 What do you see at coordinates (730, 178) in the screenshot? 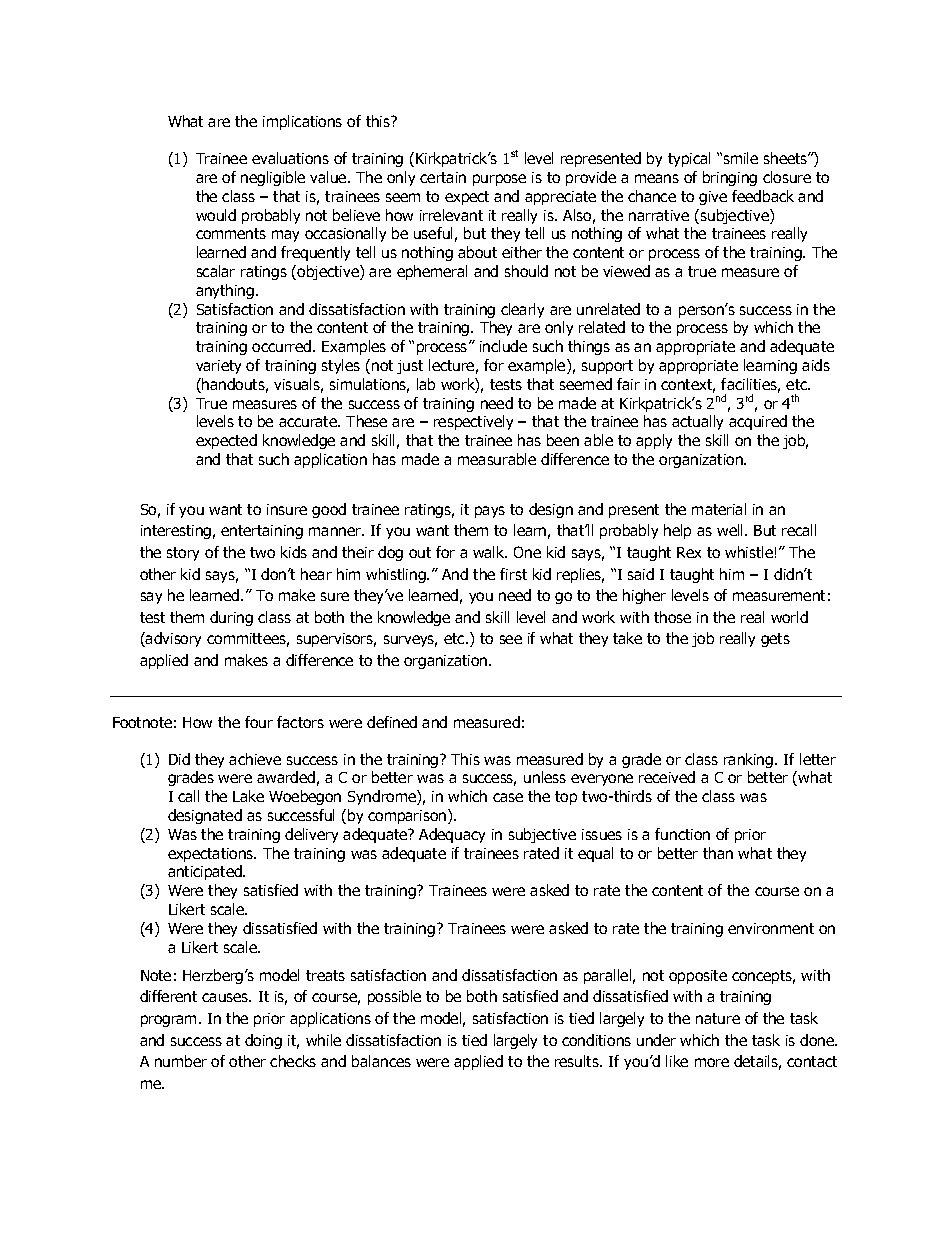
I see `bringing` at bounding box center [730, 178].
